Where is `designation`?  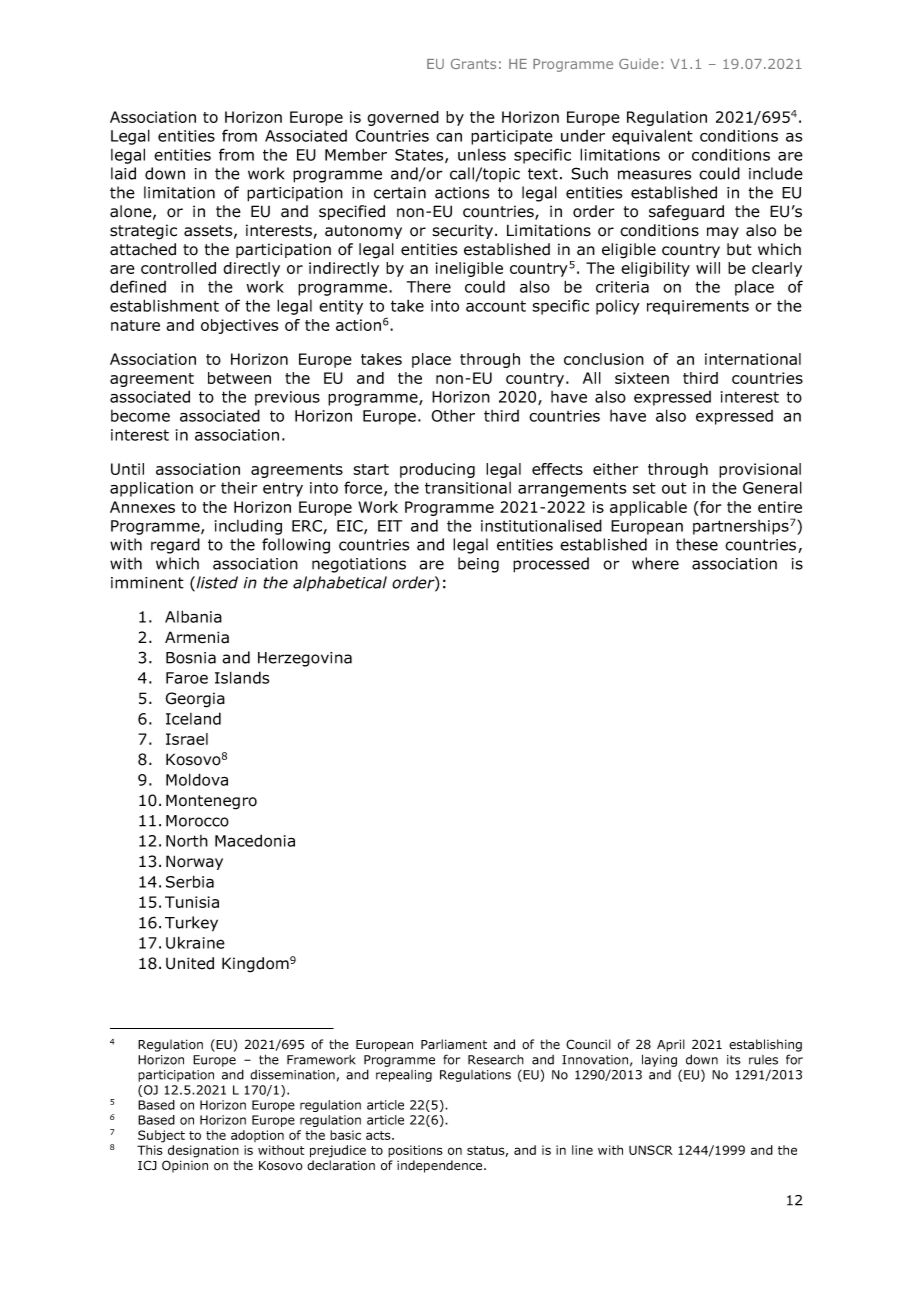 designation is located at coordinates (203, 1151).
